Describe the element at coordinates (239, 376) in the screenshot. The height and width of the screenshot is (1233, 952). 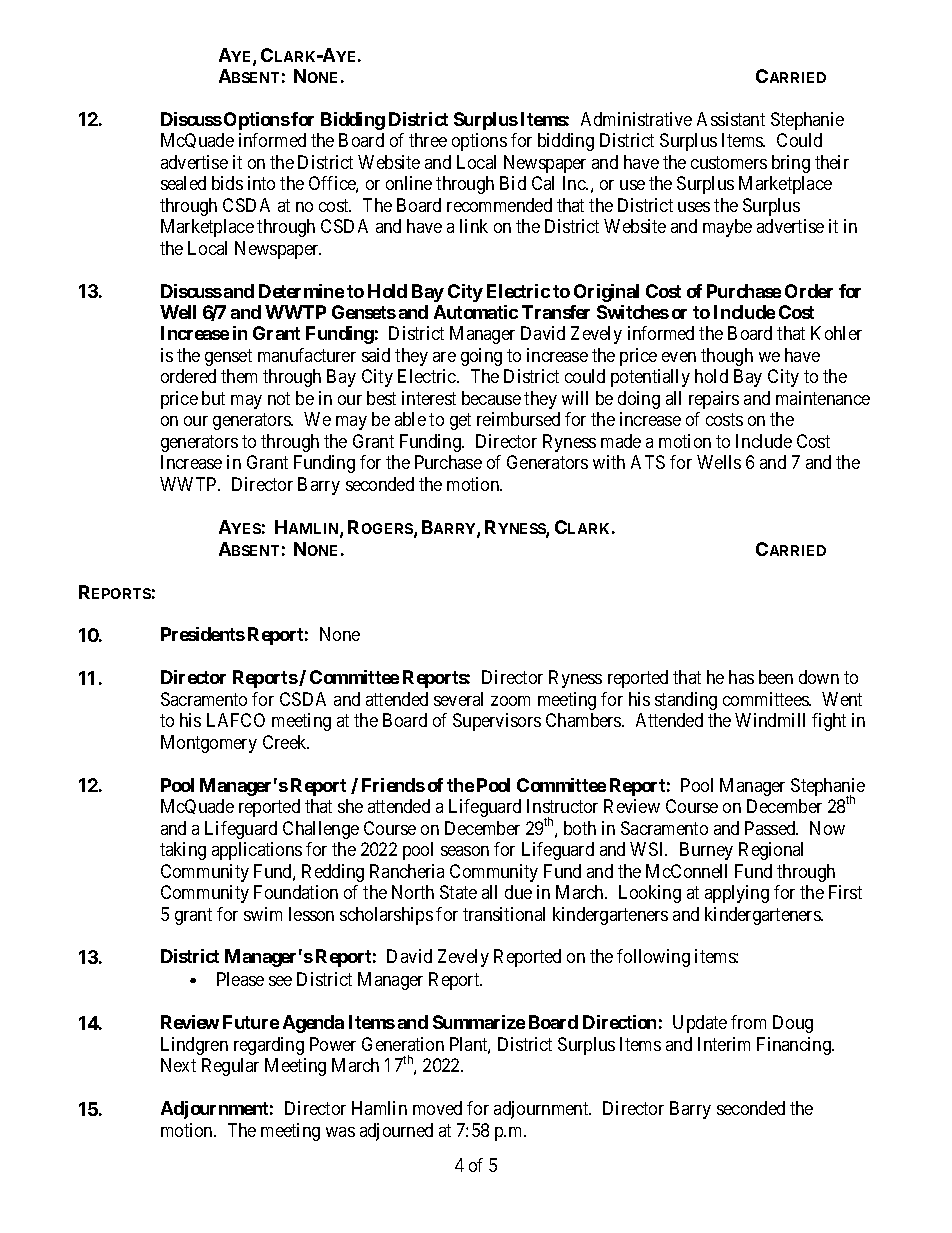
I see `them` at that location.
